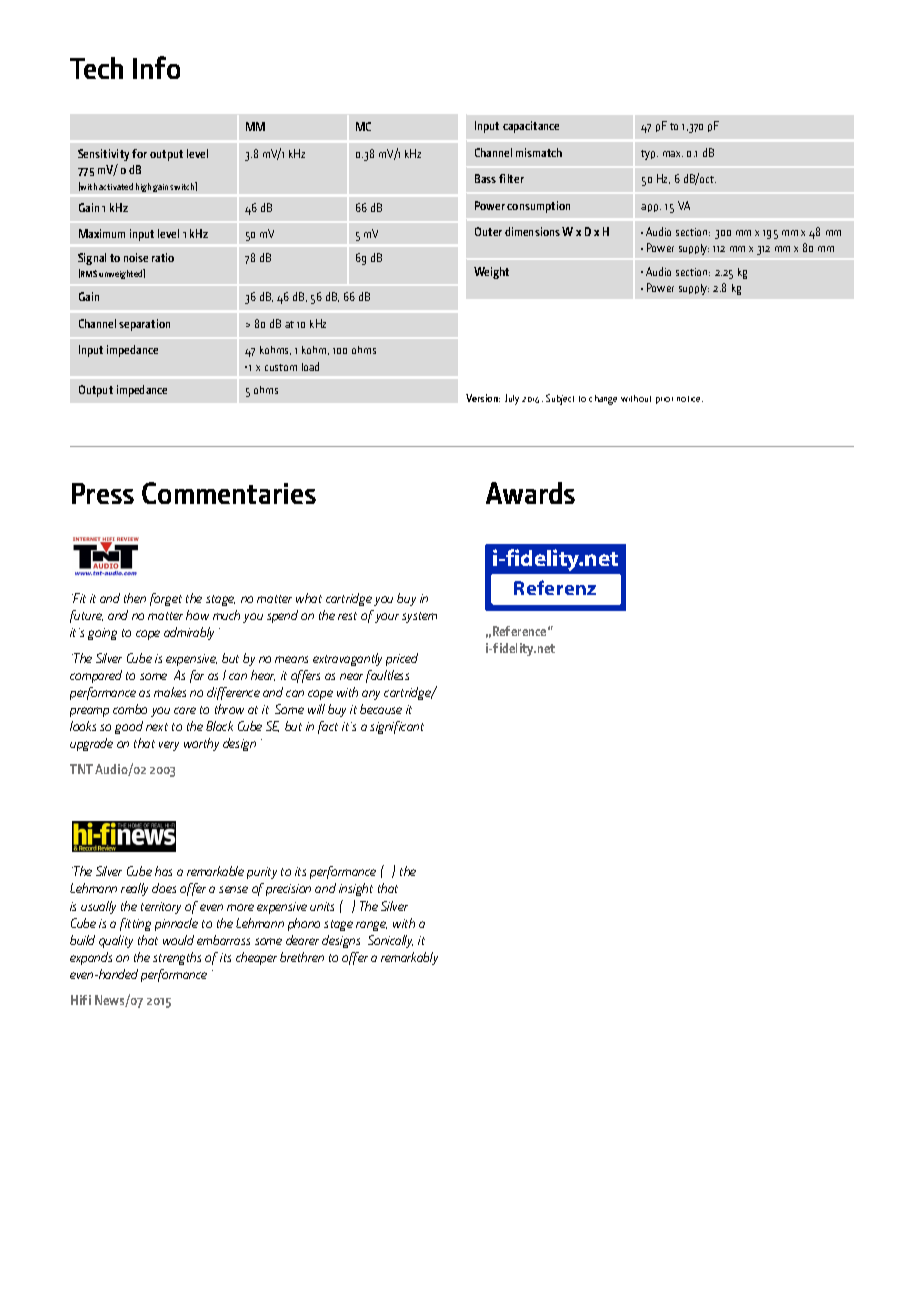 The image size is (924, 1308). I want to click on Info, so click(156, 67).
